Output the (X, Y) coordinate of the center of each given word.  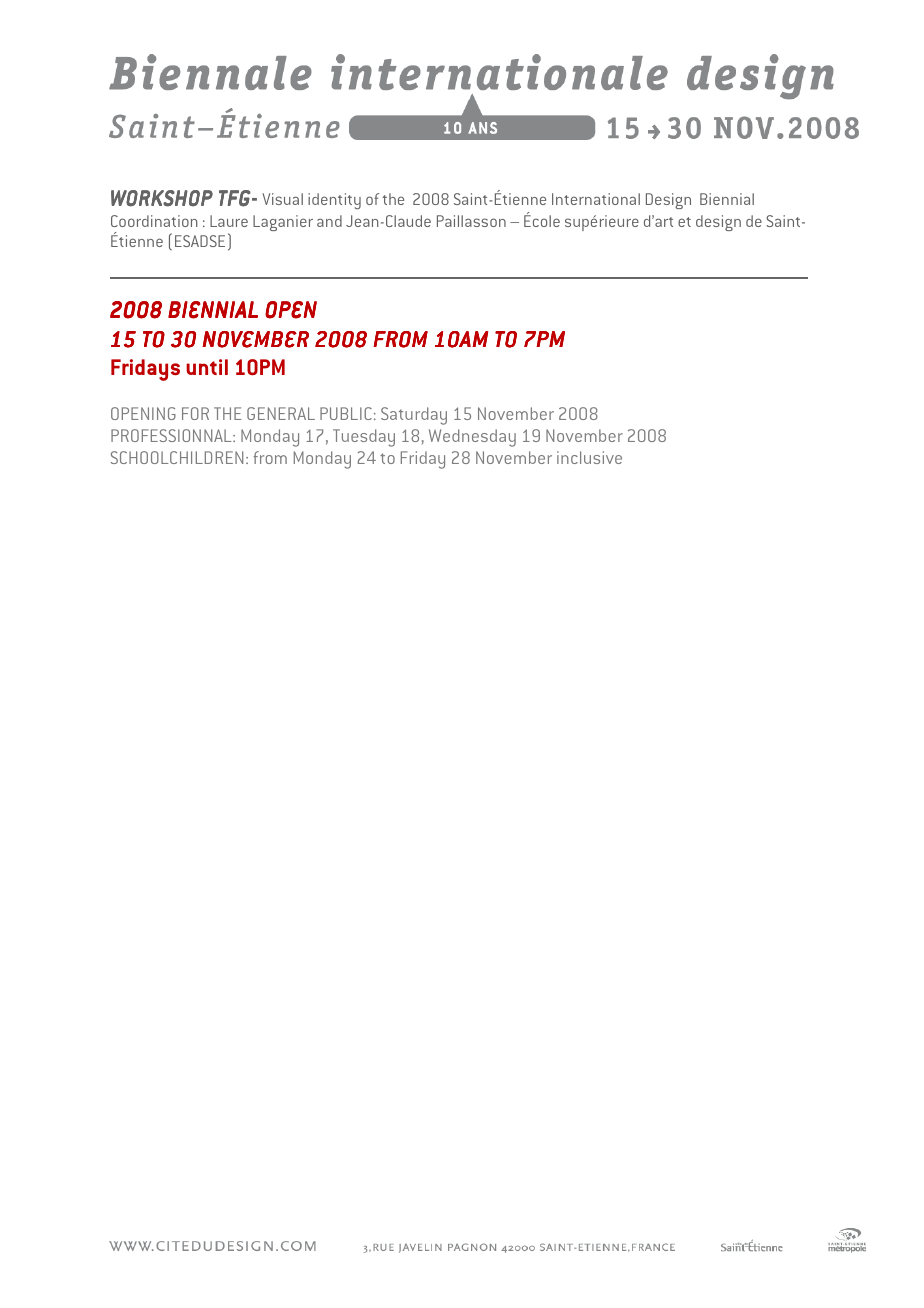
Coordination (154, 221)
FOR (195, 413)
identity (334, 201)
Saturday (414, 416)
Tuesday (364, 438)
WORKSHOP (162, 198)
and (329, 221)
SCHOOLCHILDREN (177, 457)
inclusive (589, 457)
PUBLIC (346, 413)
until (207, 367)
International (596, 199)
